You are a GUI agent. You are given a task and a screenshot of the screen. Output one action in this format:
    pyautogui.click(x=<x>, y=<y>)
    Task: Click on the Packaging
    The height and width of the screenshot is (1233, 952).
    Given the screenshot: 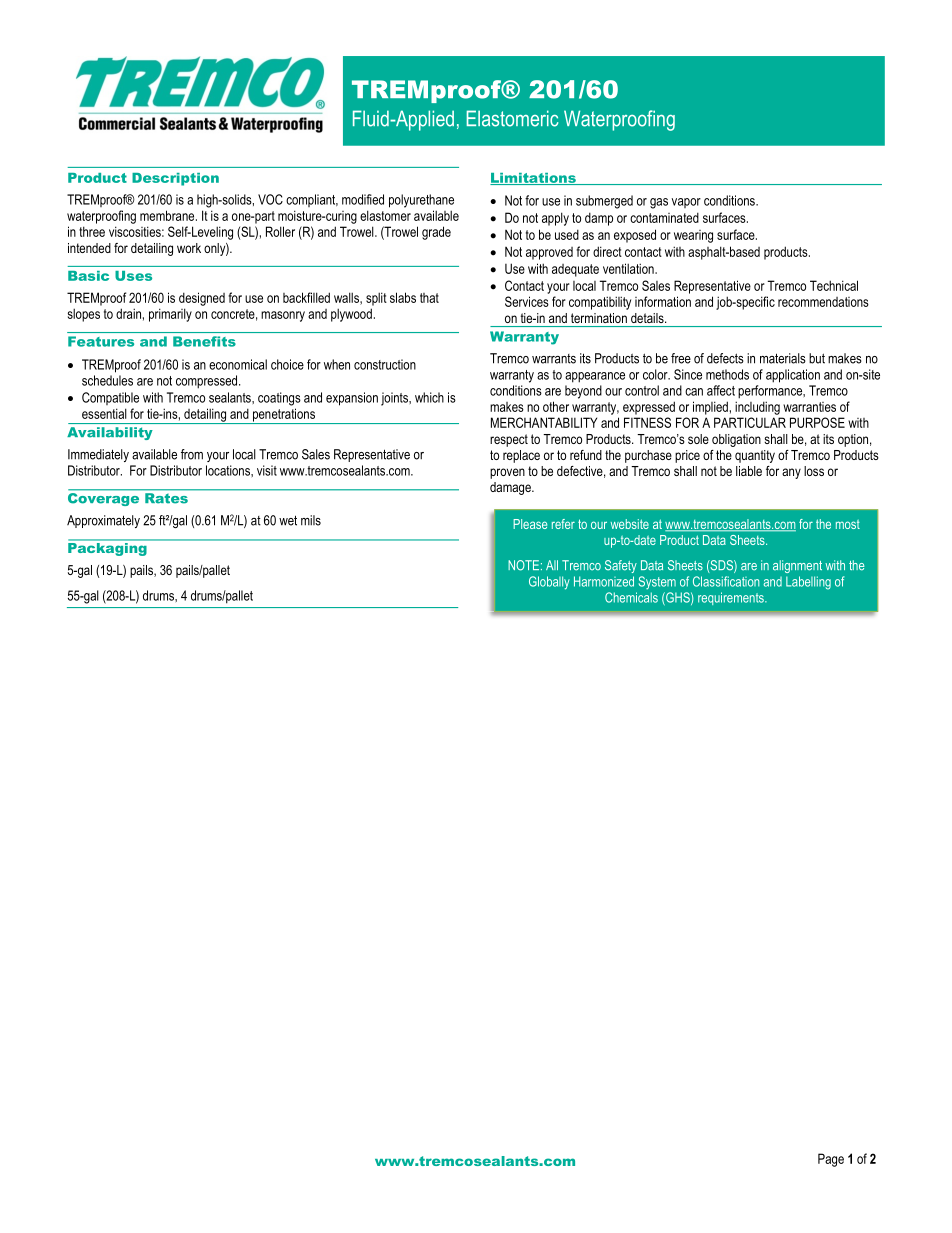 What is the action you would take?
    pyautogui.click(x=108, y=548)
